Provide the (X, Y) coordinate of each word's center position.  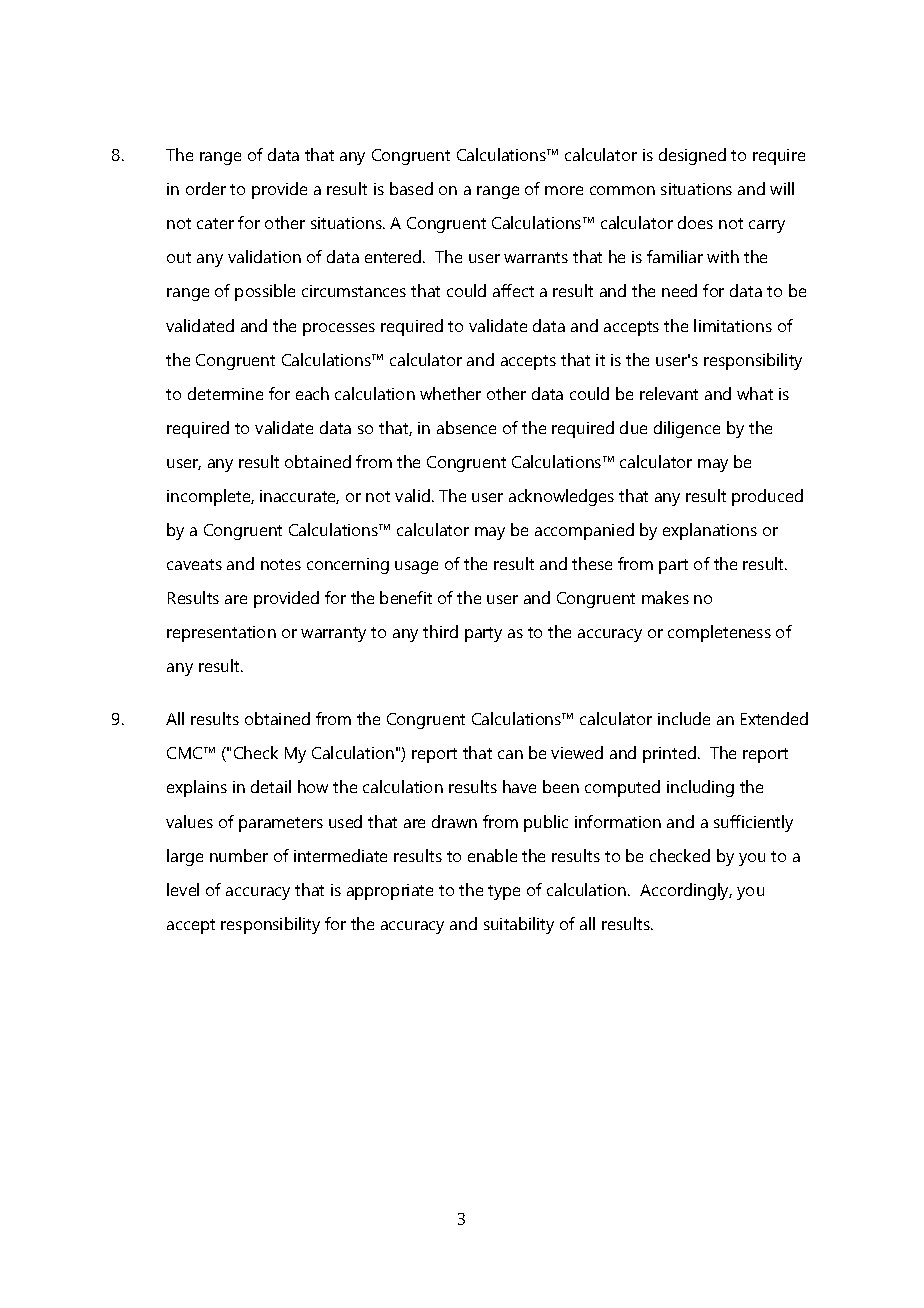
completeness (719, 633)
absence (466, 427)
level (183, 889)
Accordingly (686, 891)
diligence (687, 429)
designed (692, 156)
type (504, 892)
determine (225, 393)
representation (221, 634)
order (206, 188)
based (411, 188)
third (440, 631)
